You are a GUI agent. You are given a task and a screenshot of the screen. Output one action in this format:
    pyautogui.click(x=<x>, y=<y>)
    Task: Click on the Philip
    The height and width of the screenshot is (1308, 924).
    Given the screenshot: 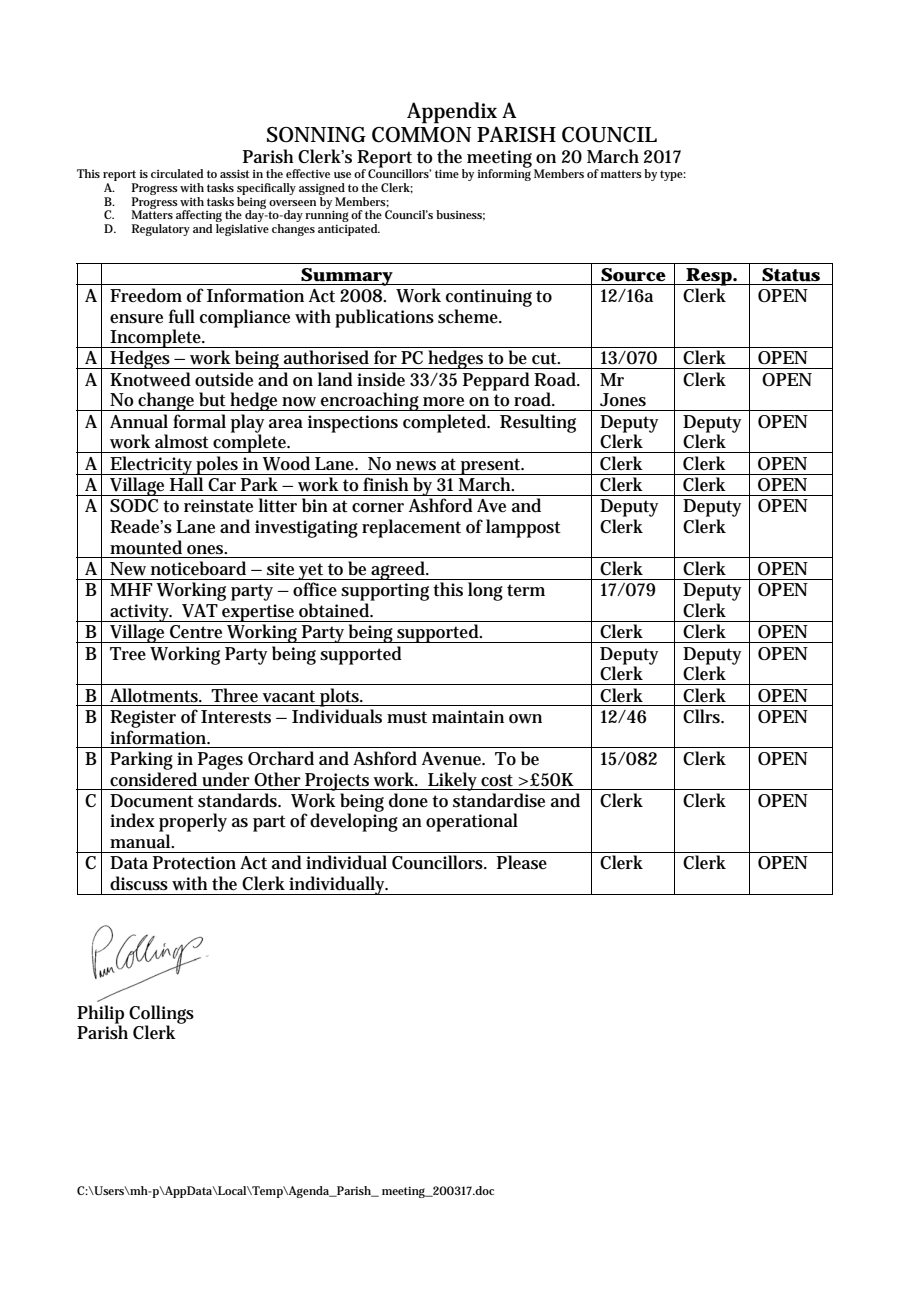 What is the action you would take?
    pyautogui.click(x=100, y=1015)
